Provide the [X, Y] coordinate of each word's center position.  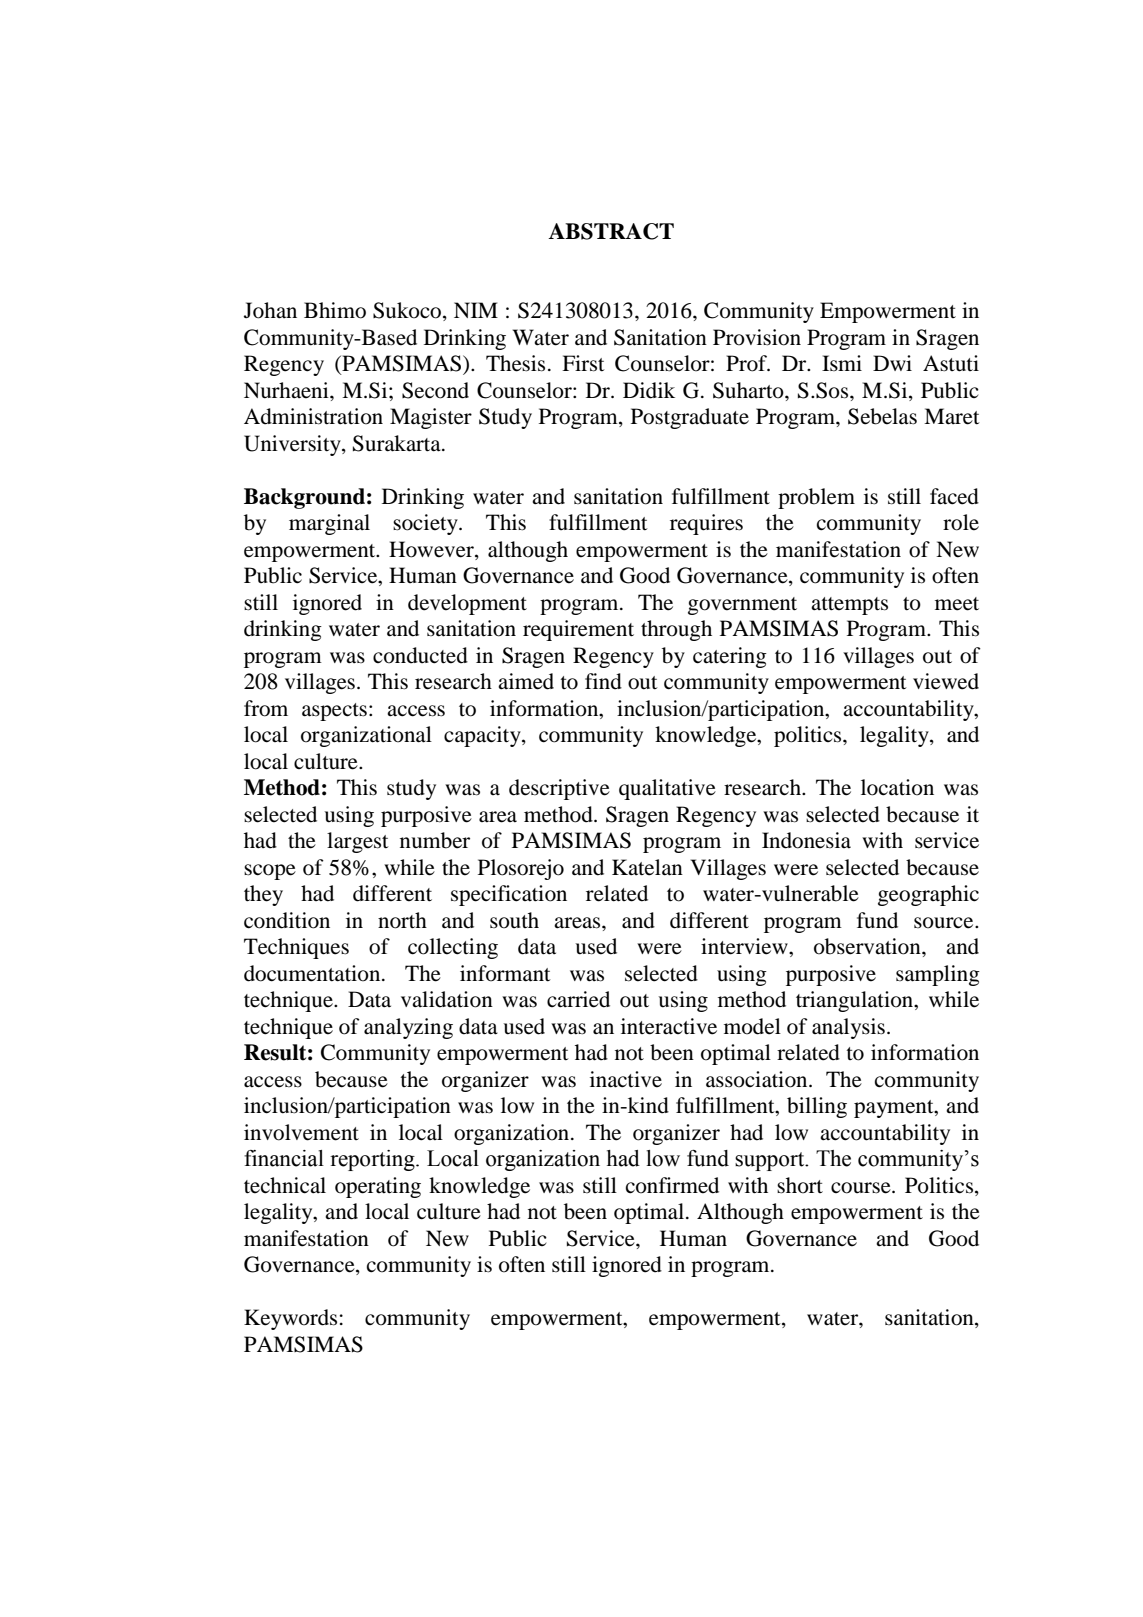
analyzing [408, 1028]
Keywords [290, 1319]
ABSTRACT [611, 231]
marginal [329, 524]
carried [578, 999]
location [897, 787]
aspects [334, 712]
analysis [848, 1028]
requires [706, 524]
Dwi [892, 363]
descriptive [559, 789]
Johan [270, 310]
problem [816, 498]
